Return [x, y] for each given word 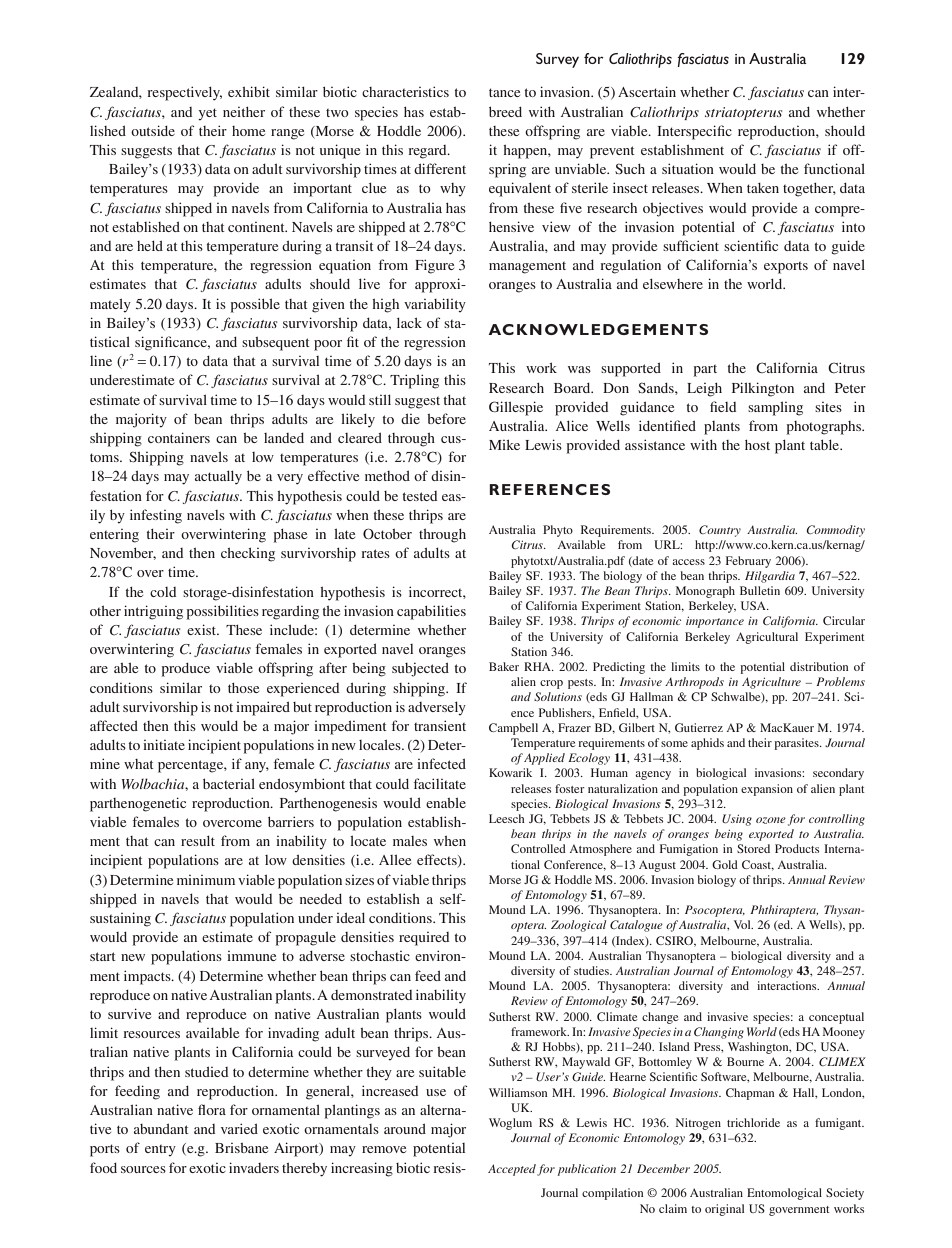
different [440, 168]
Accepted [512, 1170]
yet [207, 114]
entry [160, 1151]
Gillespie [516, 408]
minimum [206, 880]
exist [203, 629]
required [424, 939]
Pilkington [763, 389]
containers [179, 437]
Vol [743, 924]
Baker [504, 666]
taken [763, 188]
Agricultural [767, 638]
